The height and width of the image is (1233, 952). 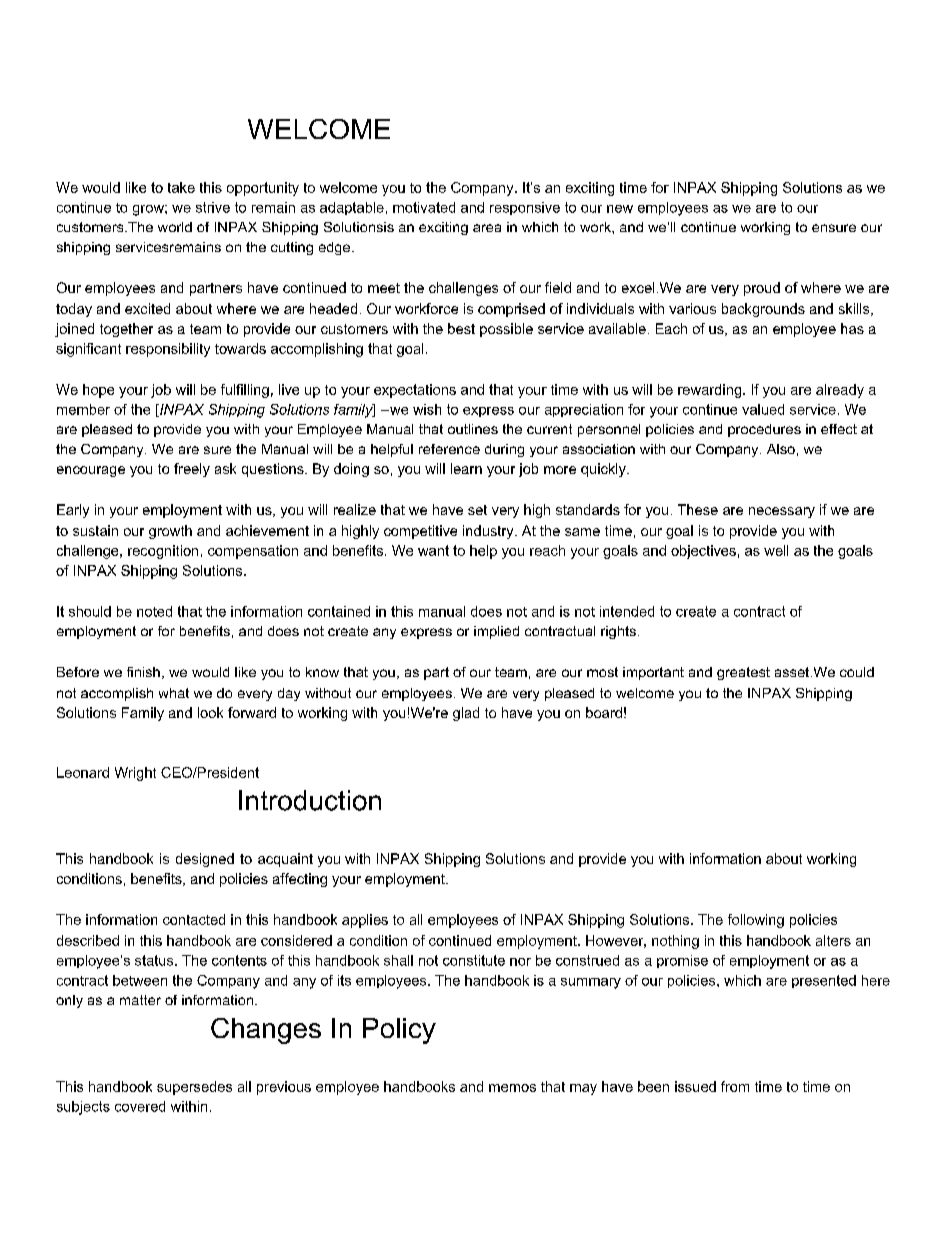 I want to click on supersedes, so click(x=194, y=1088).
